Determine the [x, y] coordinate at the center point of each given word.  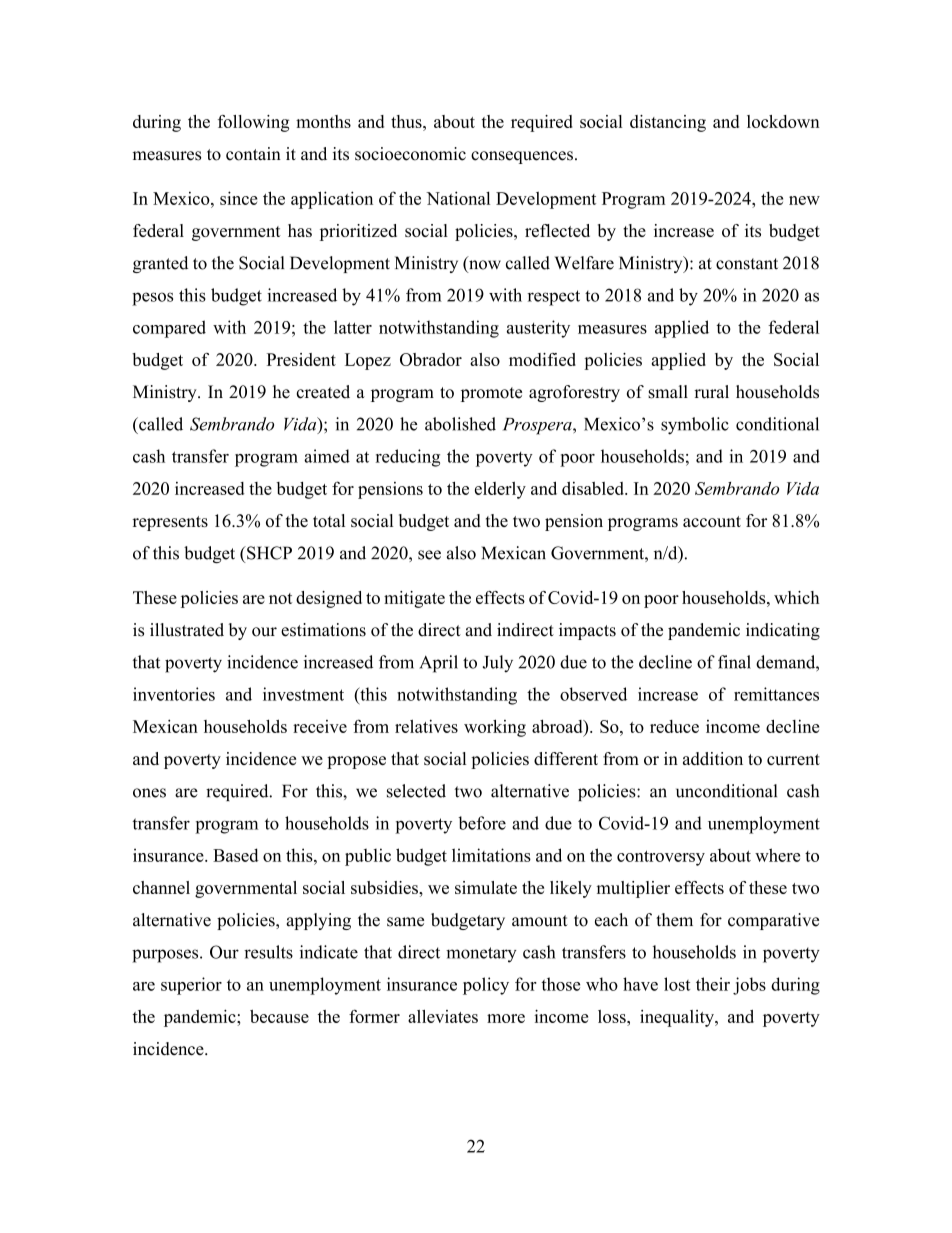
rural [711, 392]
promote [491, 394]
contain [253, 154]
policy [486, 986]
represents [170, 523]
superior [191, 986]
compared [169, 329]
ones [149, 793]
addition [713, 758]
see [429, 555]
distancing [668, 123]
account [712, 521]
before [482, 823]
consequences [522, 157]
